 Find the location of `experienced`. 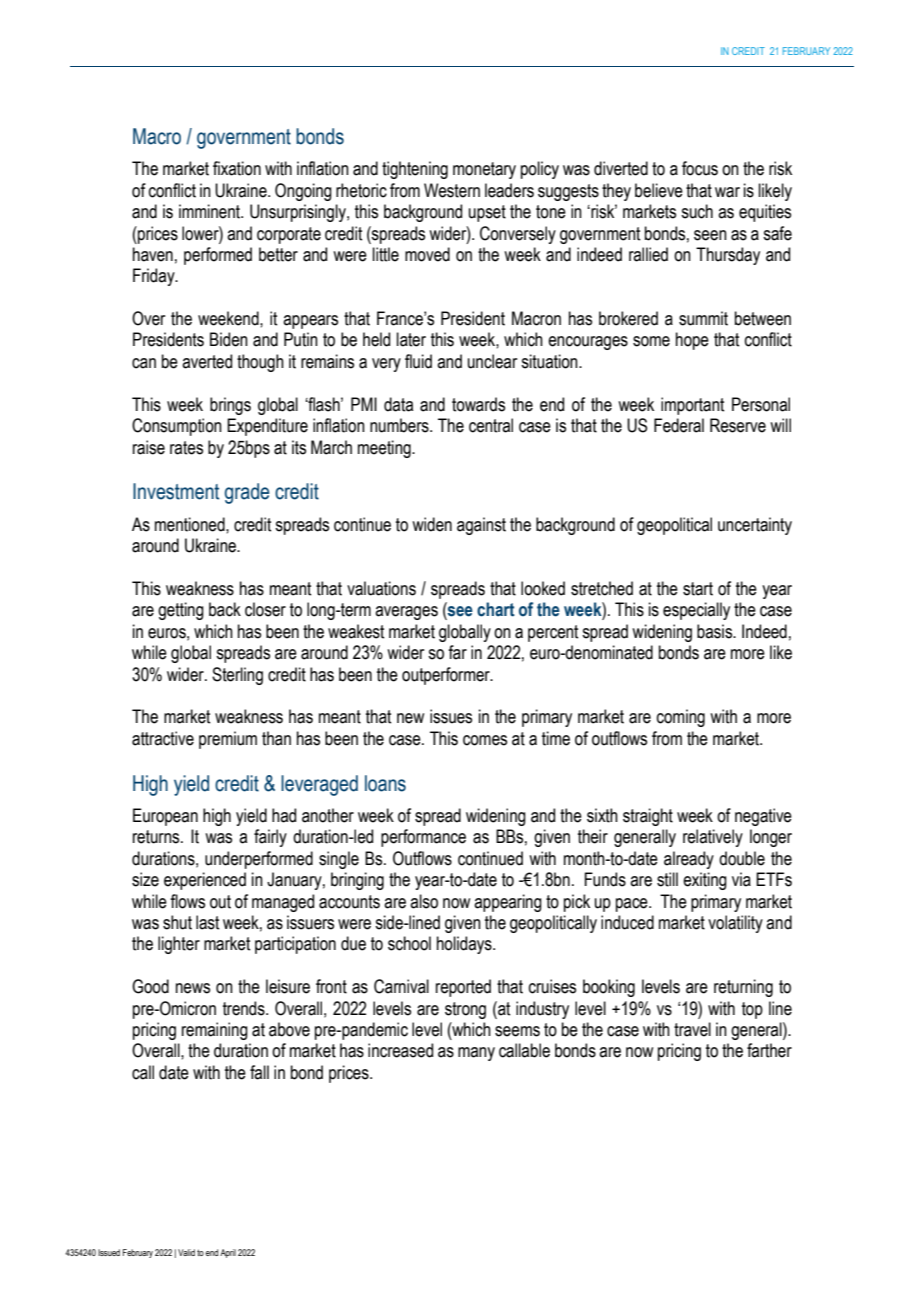

experienced is located at coordinates (205, 881).
